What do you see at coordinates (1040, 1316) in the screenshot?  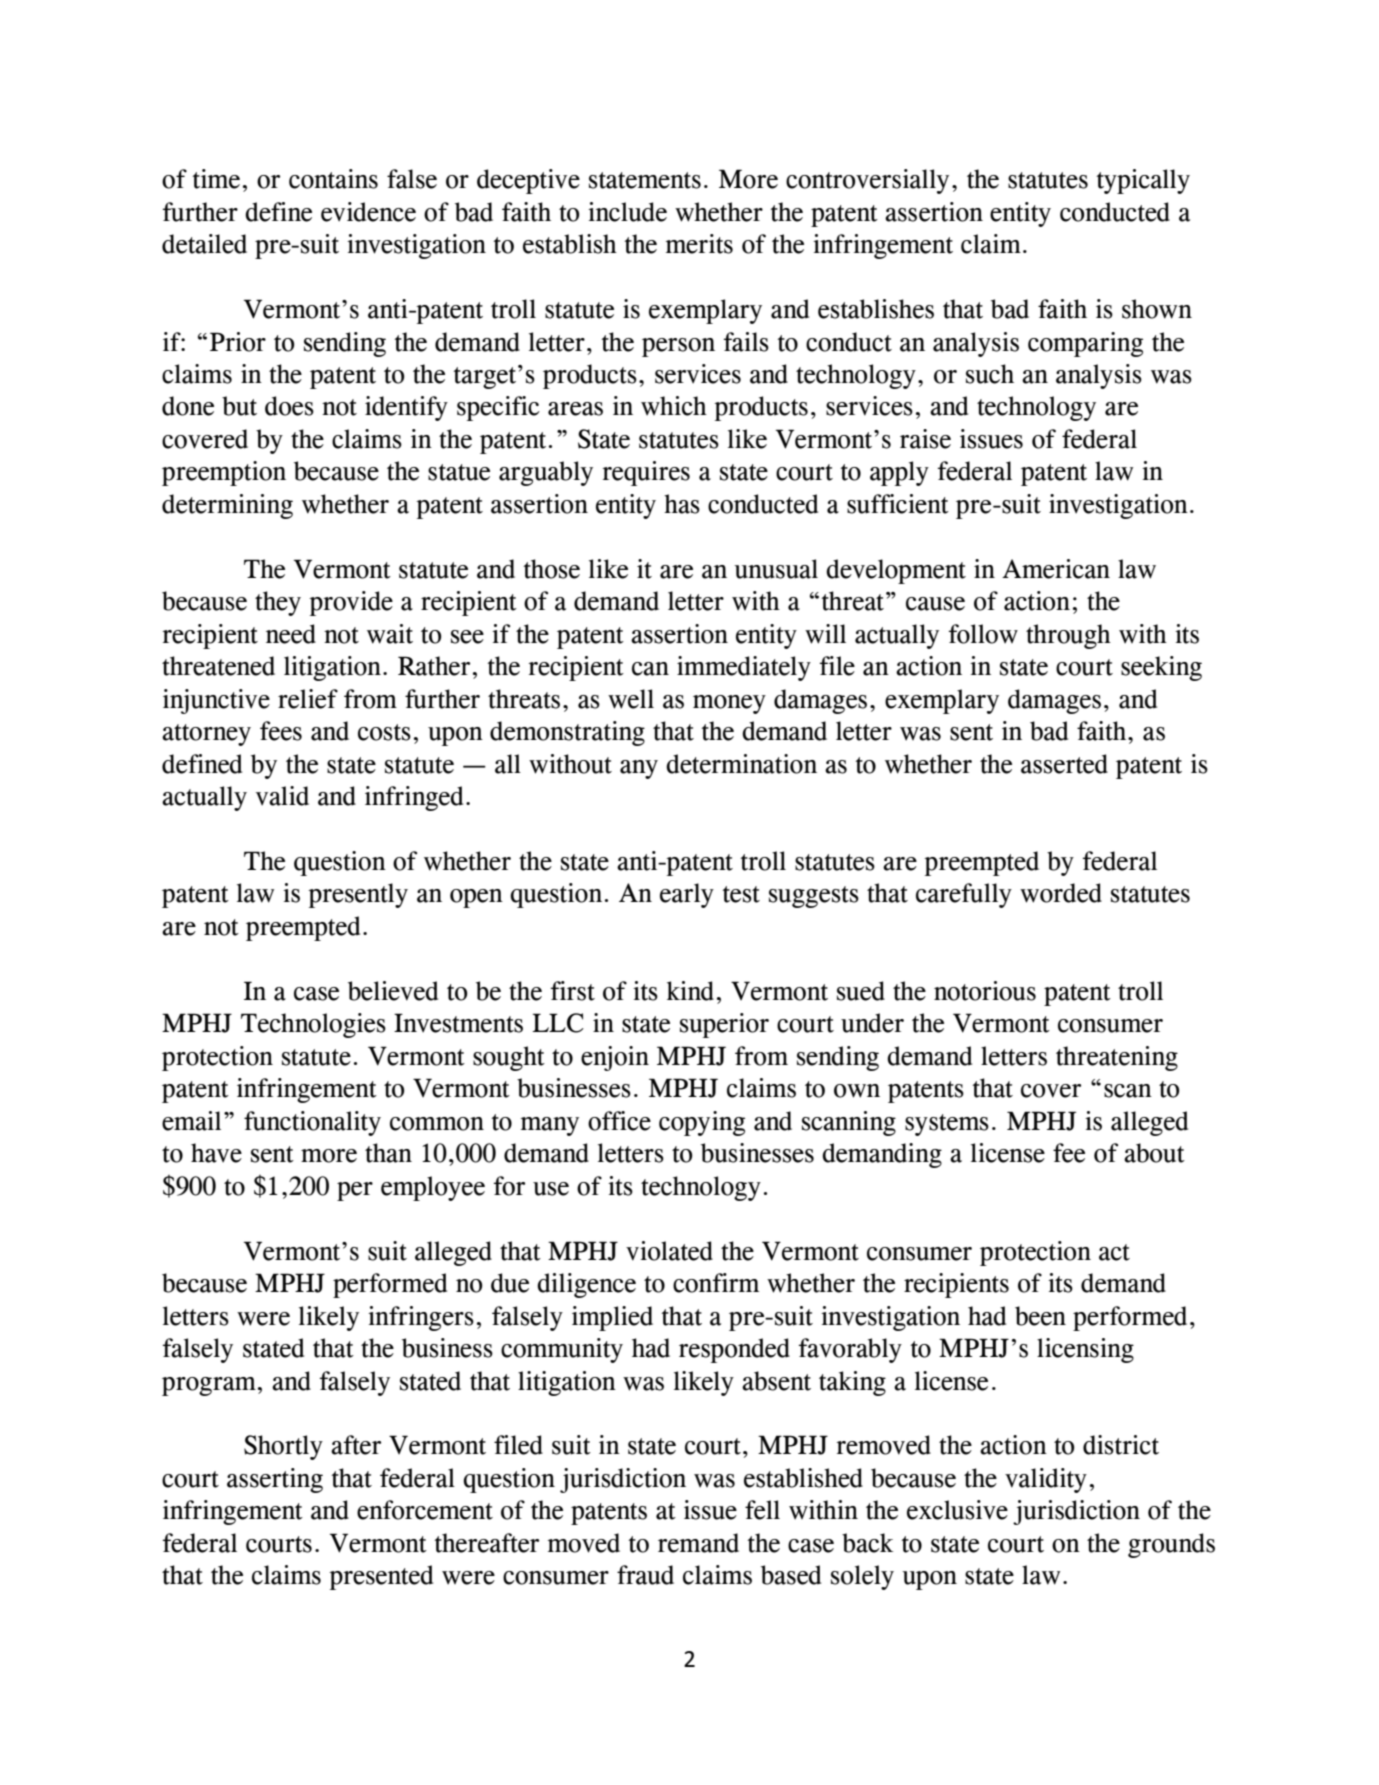 I see `been` at bounding box center [1040, 1316].
